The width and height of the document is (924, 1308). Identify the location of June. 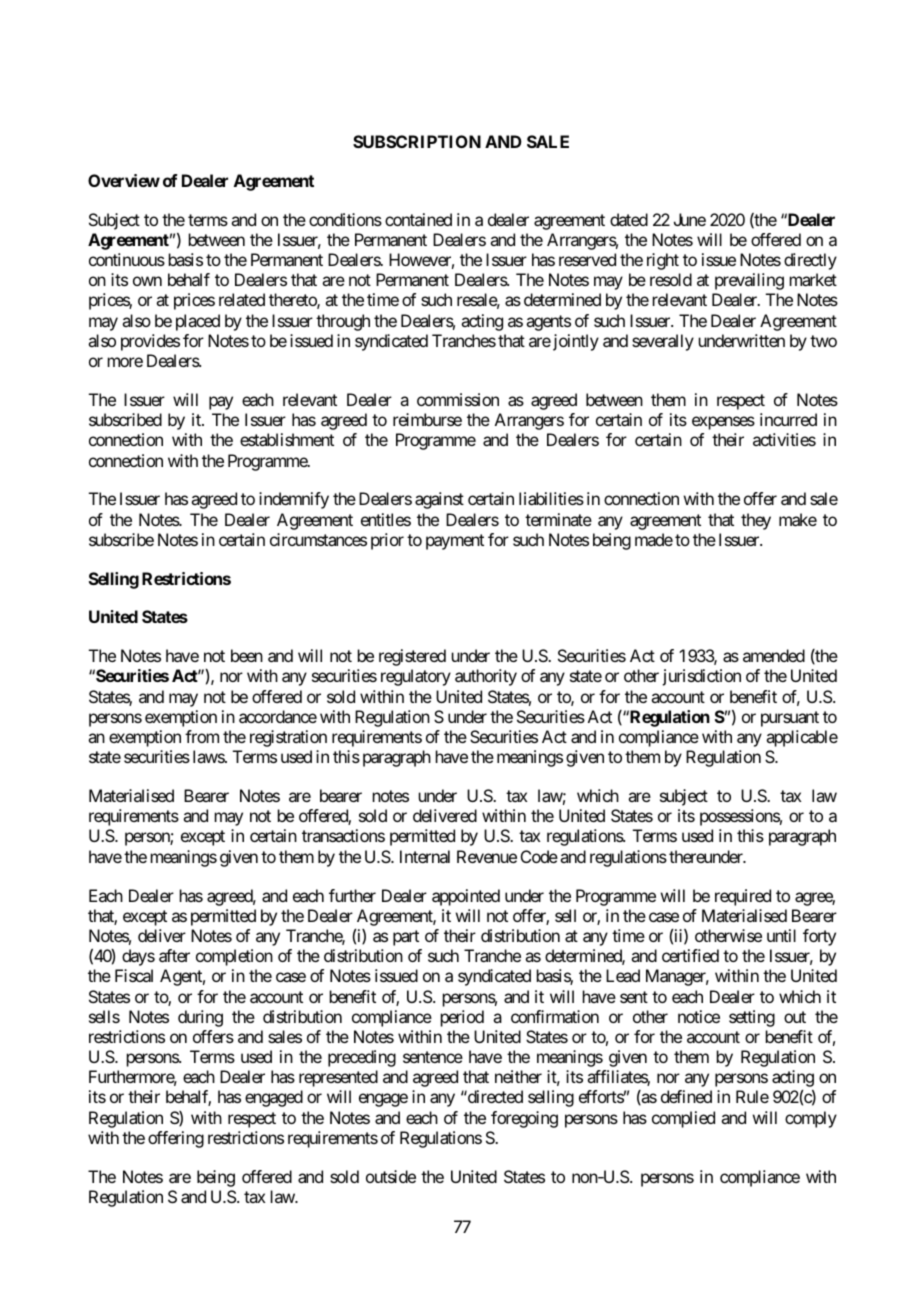
(690, 219).
